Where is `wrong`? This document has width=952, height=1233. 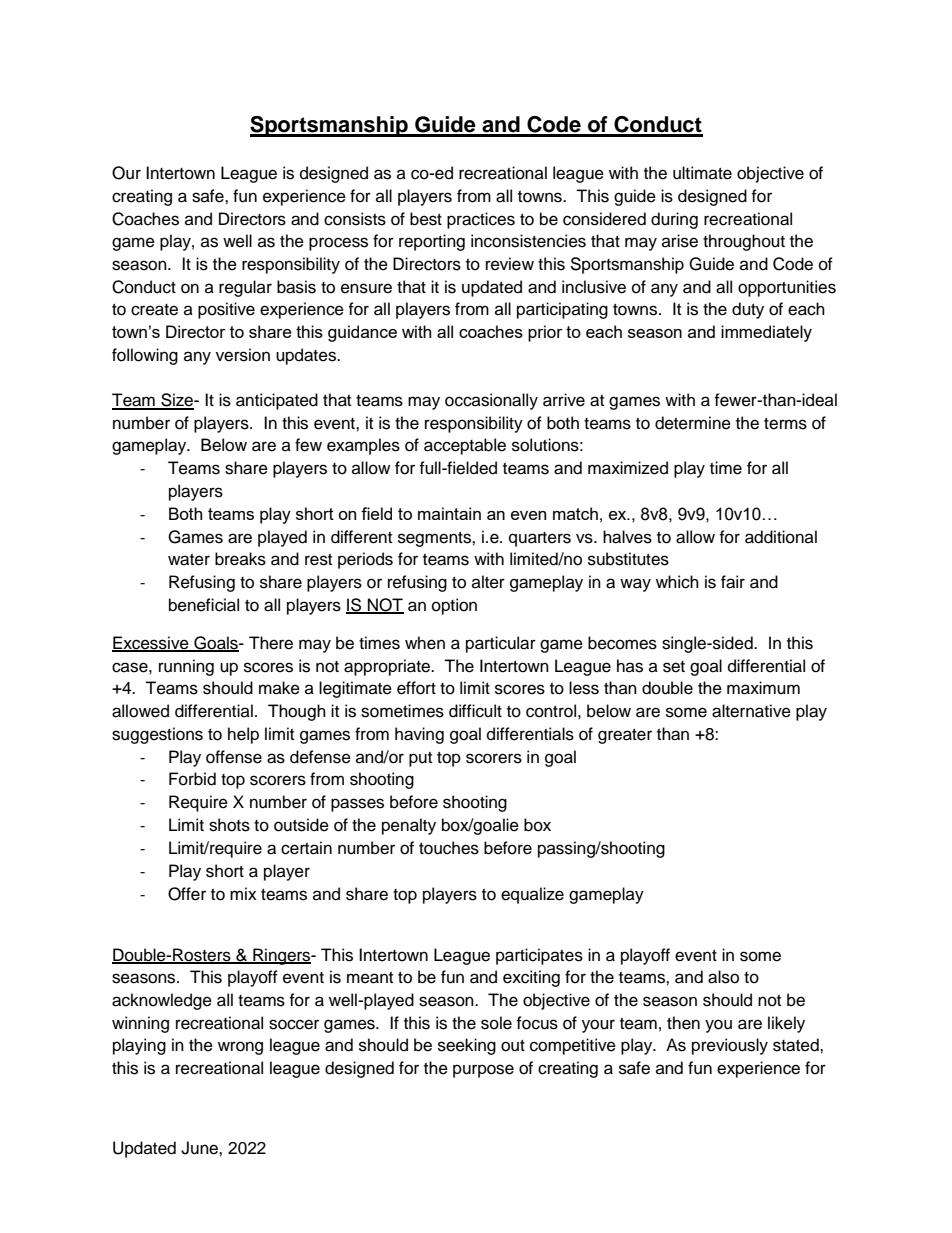 wrong is located at coordinates (240, 1048).
